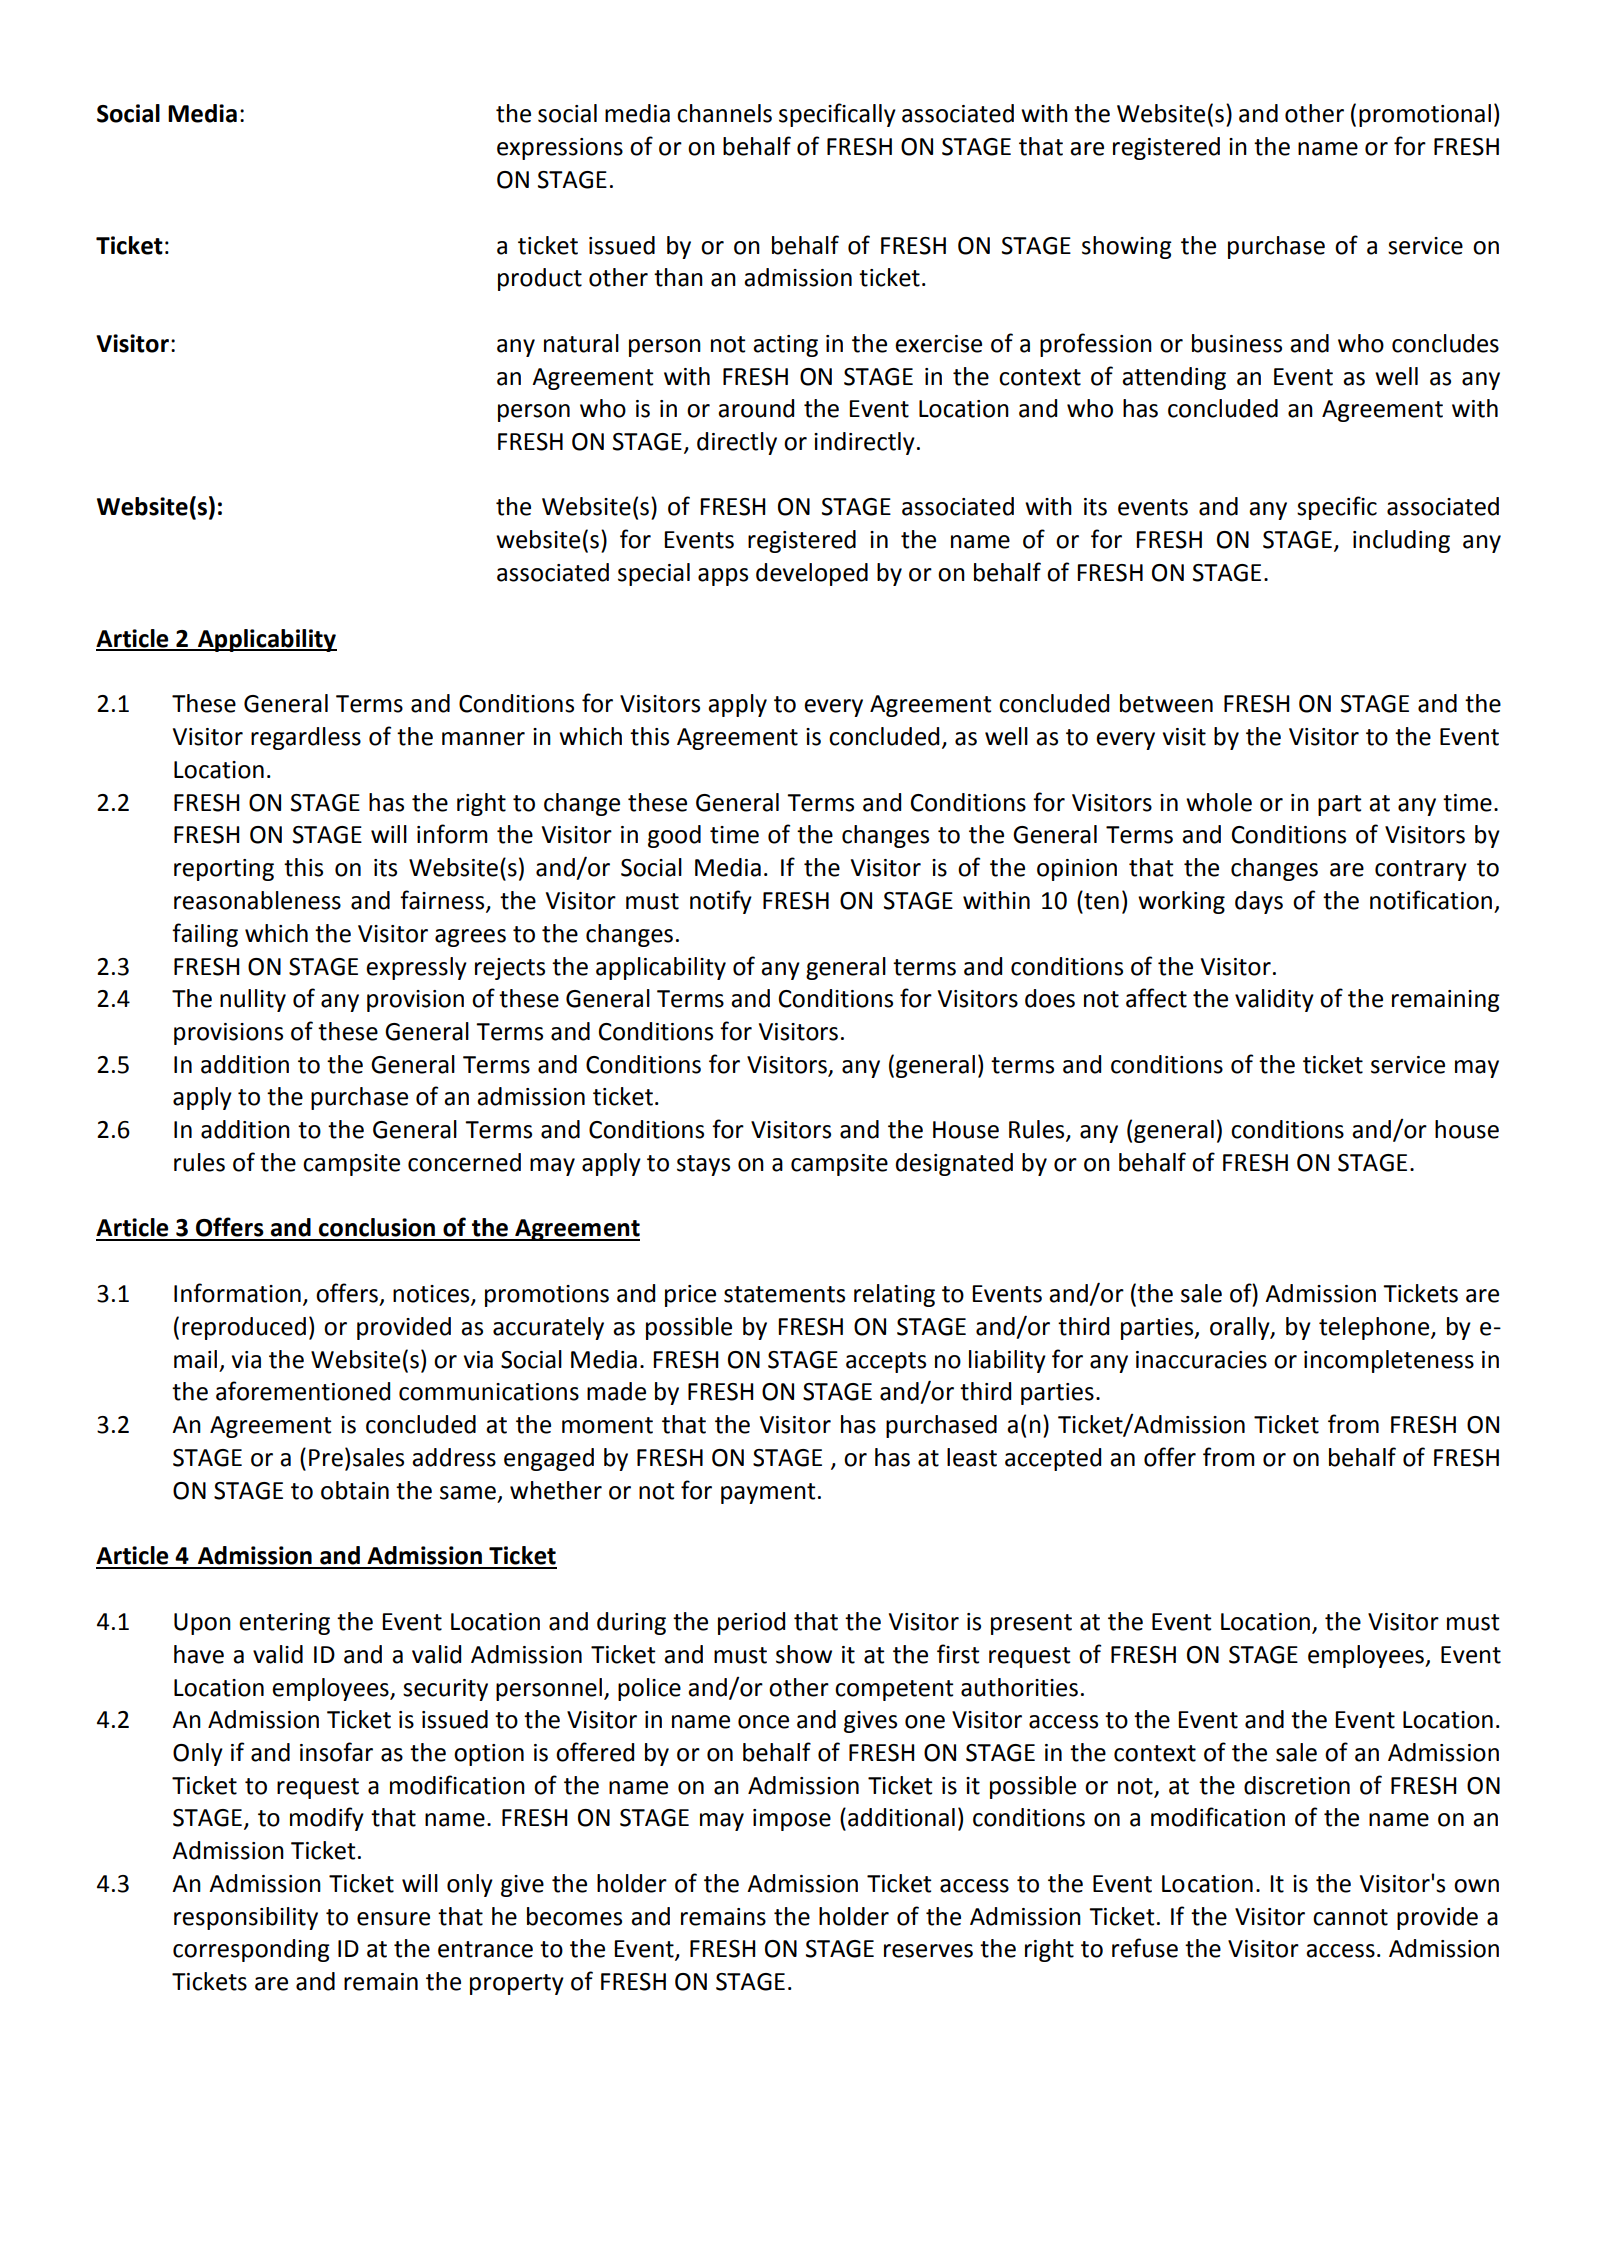 The height and width of the screenshot is (2260, 1598). I want to click on expressions, so click(560, 149).
